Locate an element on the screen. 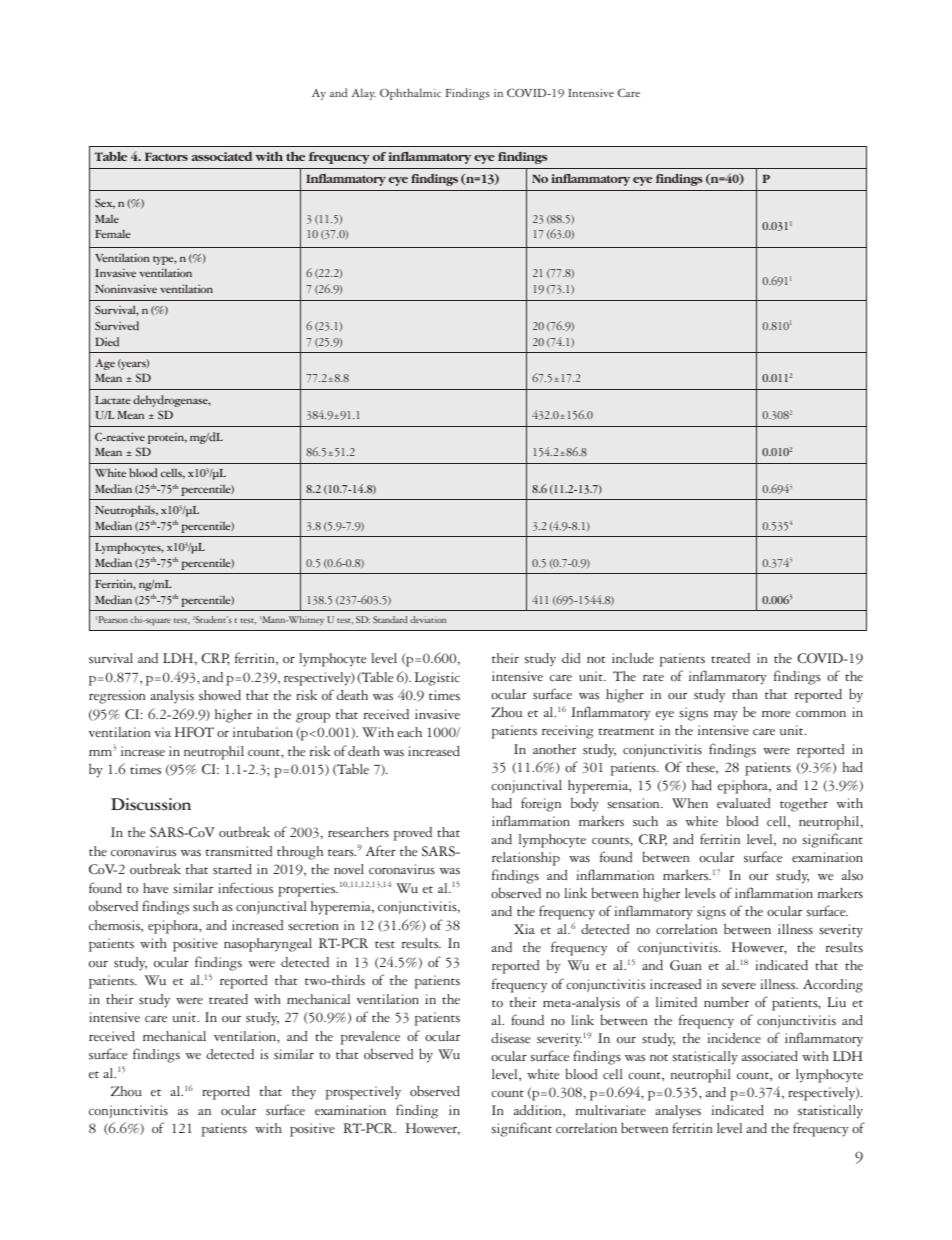 Image resolution: width=952 pixels, height=1240 pixels. Alay is located at coordinates (364, 94).
